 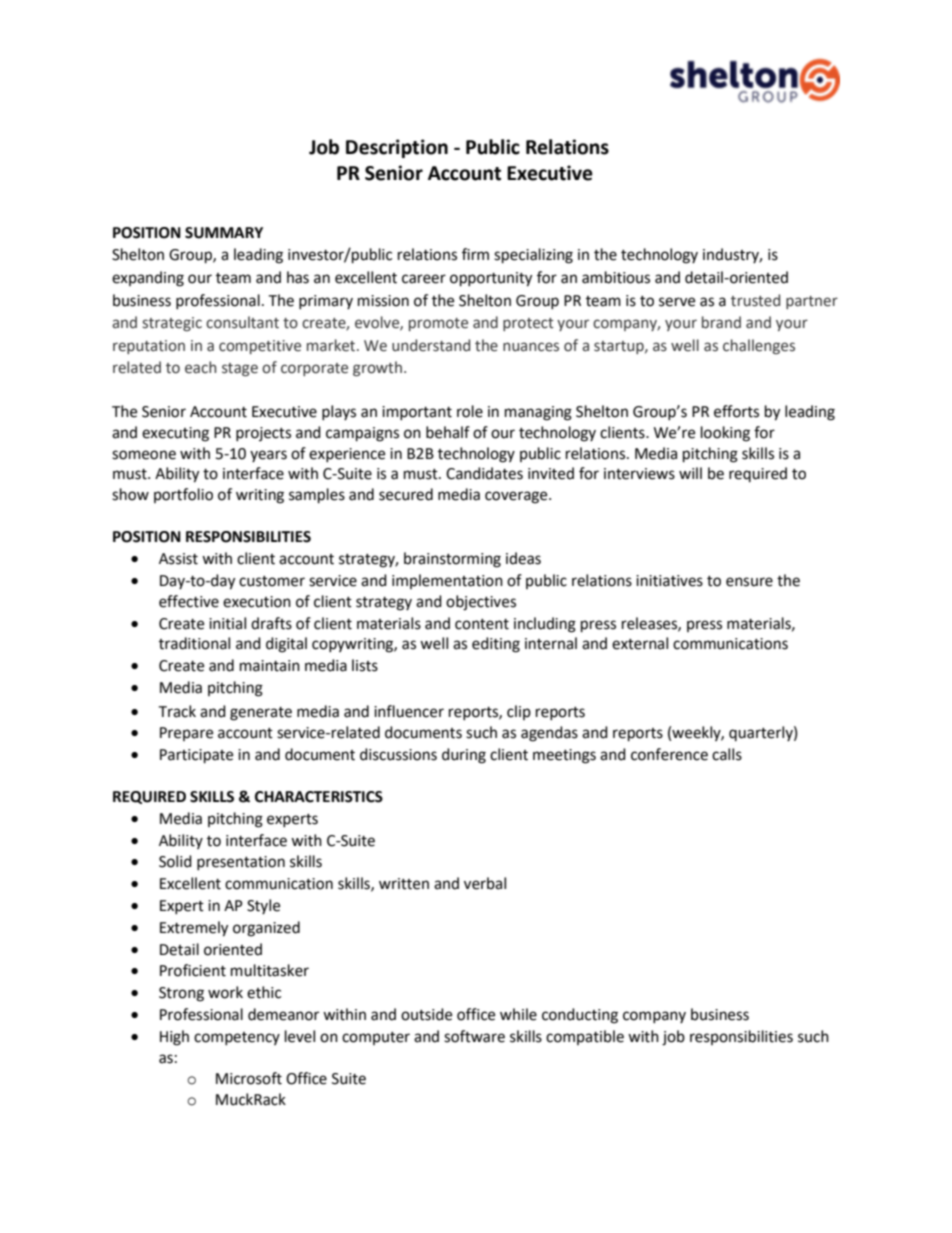 What do you see at coordinates (484, 473) in the document?
I see `Candidates` at bounding box center [484, 473].
